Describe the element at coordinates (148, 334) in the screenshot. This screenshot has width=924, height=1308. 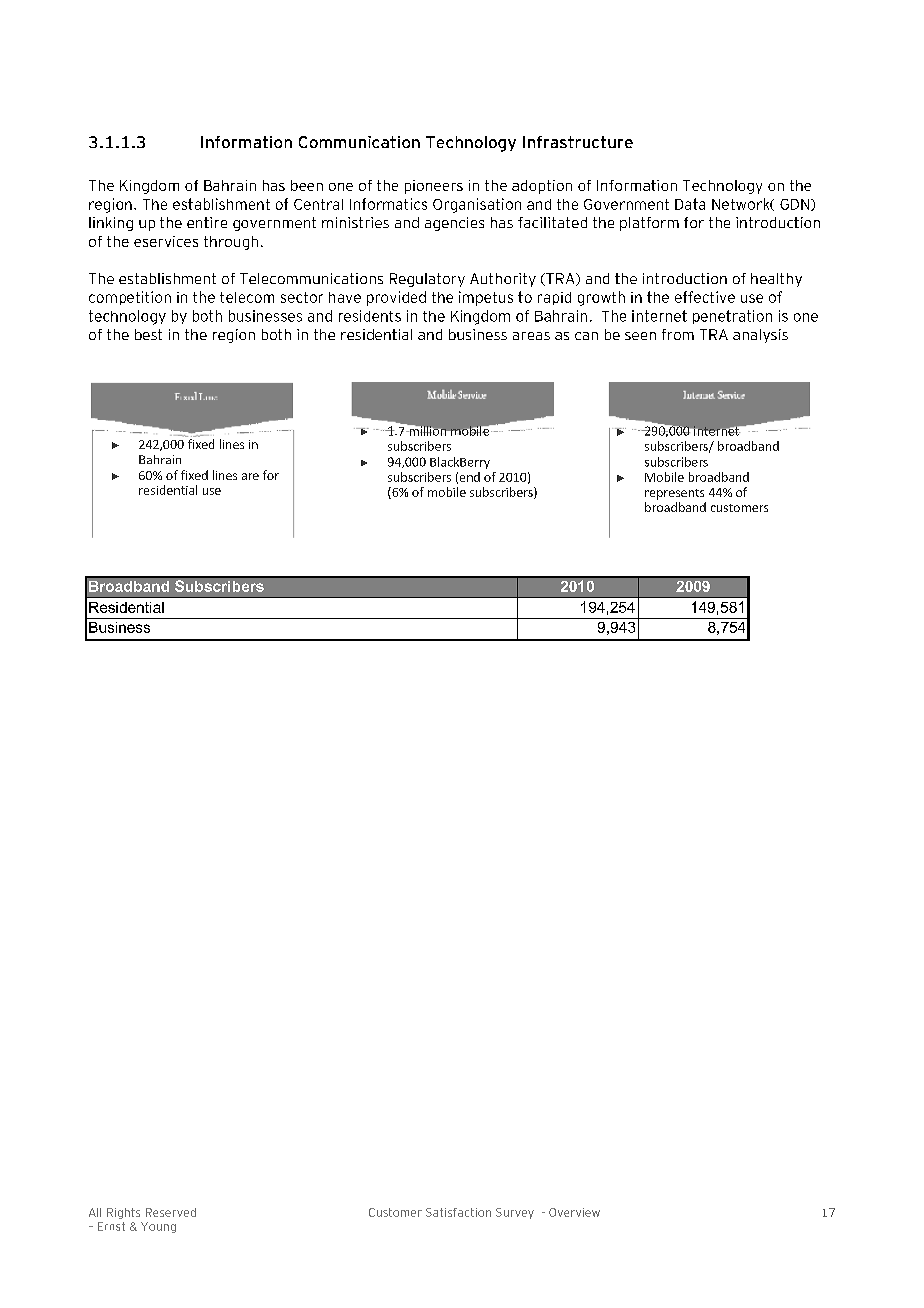
I see `best` at that location.
